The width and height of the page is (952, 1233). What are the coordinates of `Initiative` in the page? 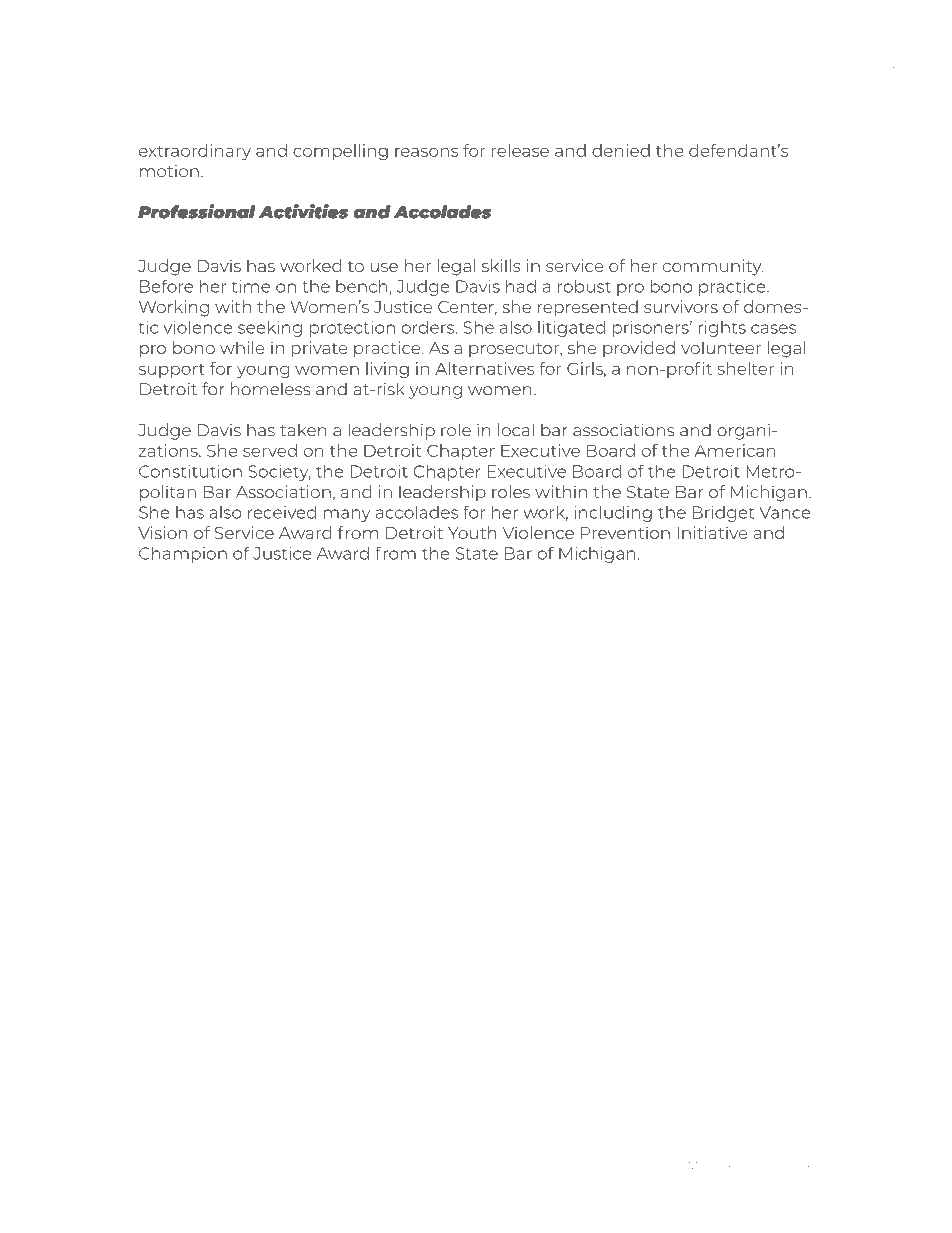 It's located at (713, 532).
